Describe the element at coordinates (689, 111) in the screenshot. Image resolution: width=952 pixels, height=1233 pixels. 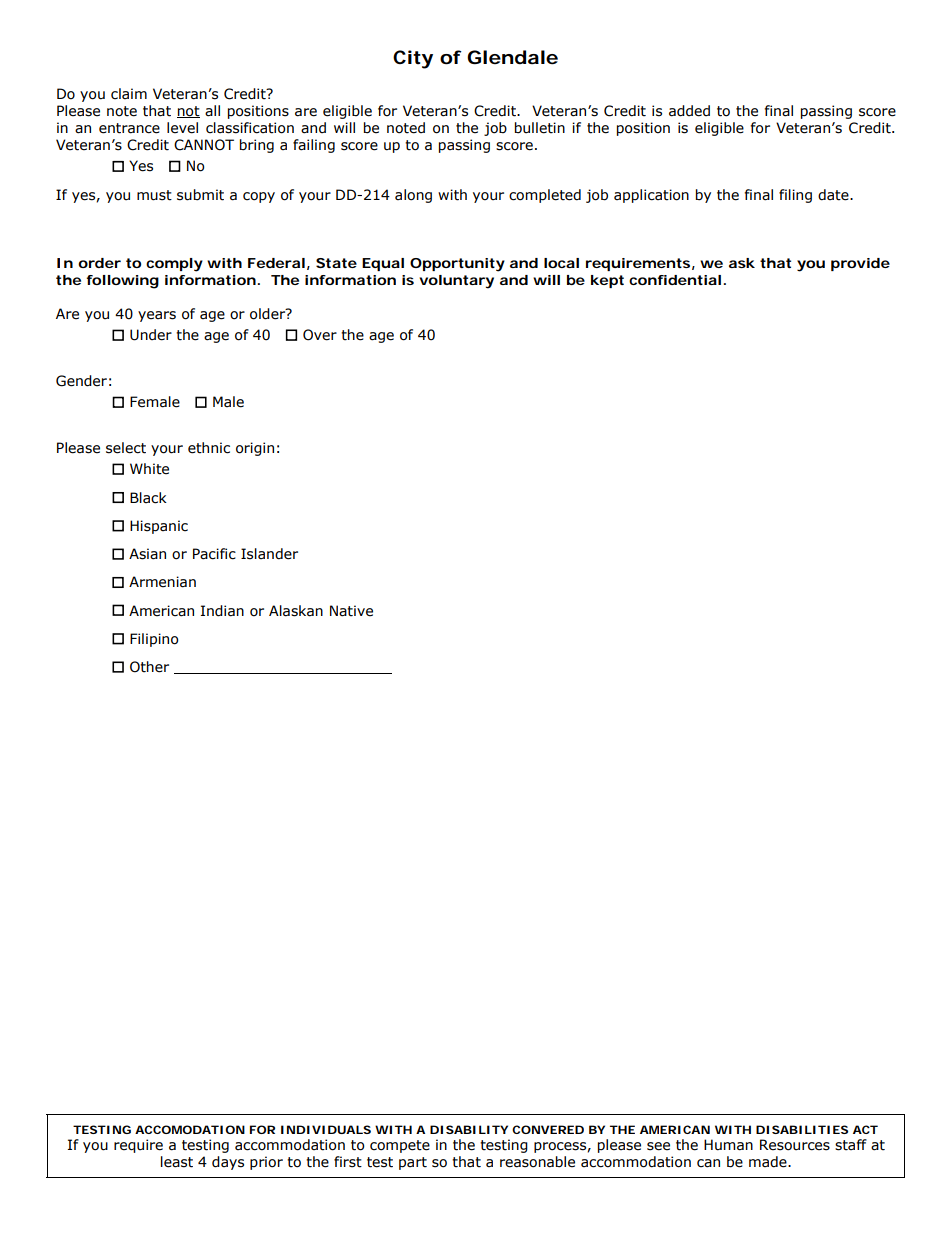
I see `added` at that location.
